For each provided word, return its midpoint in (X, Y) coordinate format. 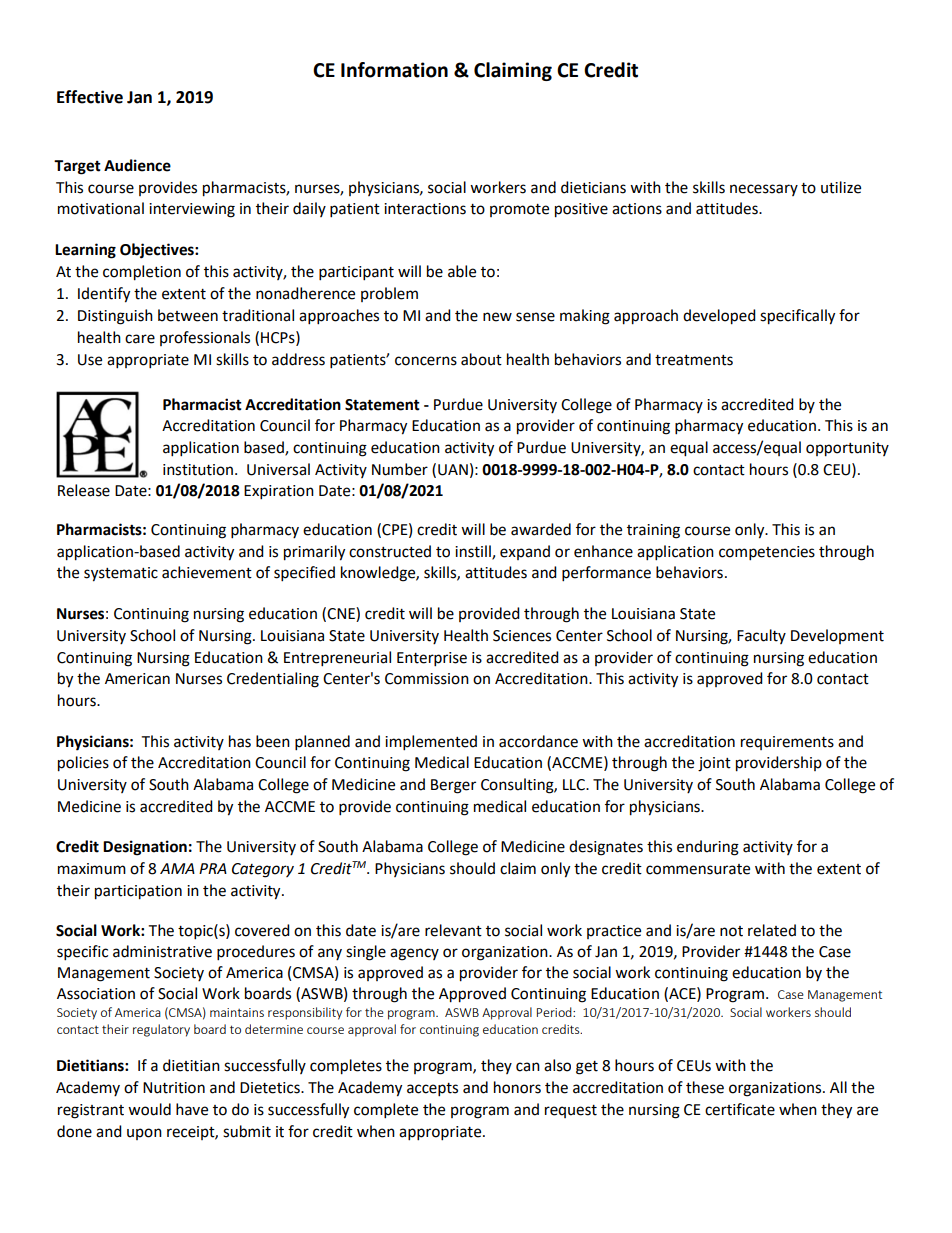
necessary (764, 190)
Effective (90, 97)
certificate (740, 1109)
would (149, 1109)
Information (394, 70)
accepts (432, 1090)
